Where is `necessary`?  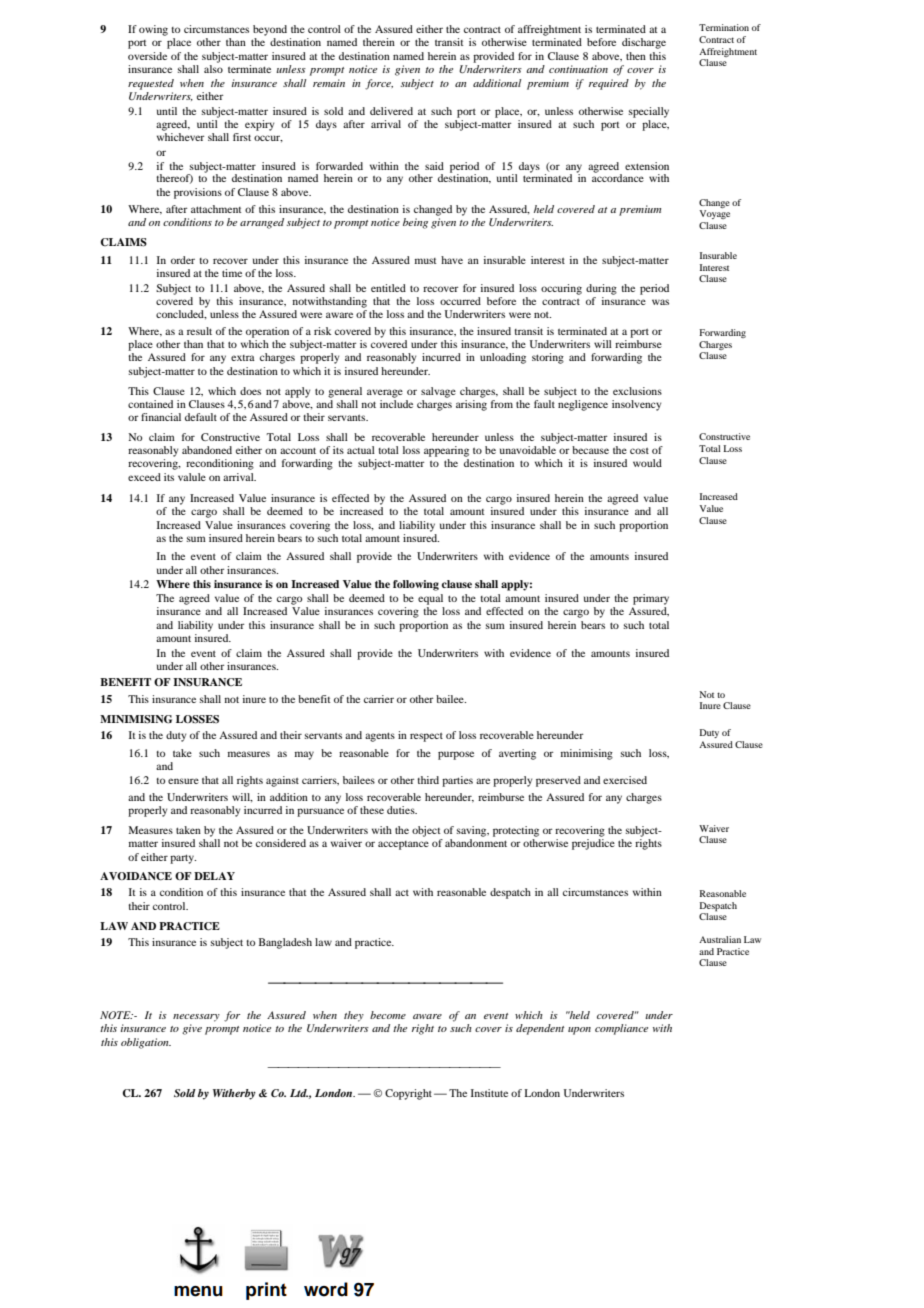
necessary is located at coordinates (196, 1018).
